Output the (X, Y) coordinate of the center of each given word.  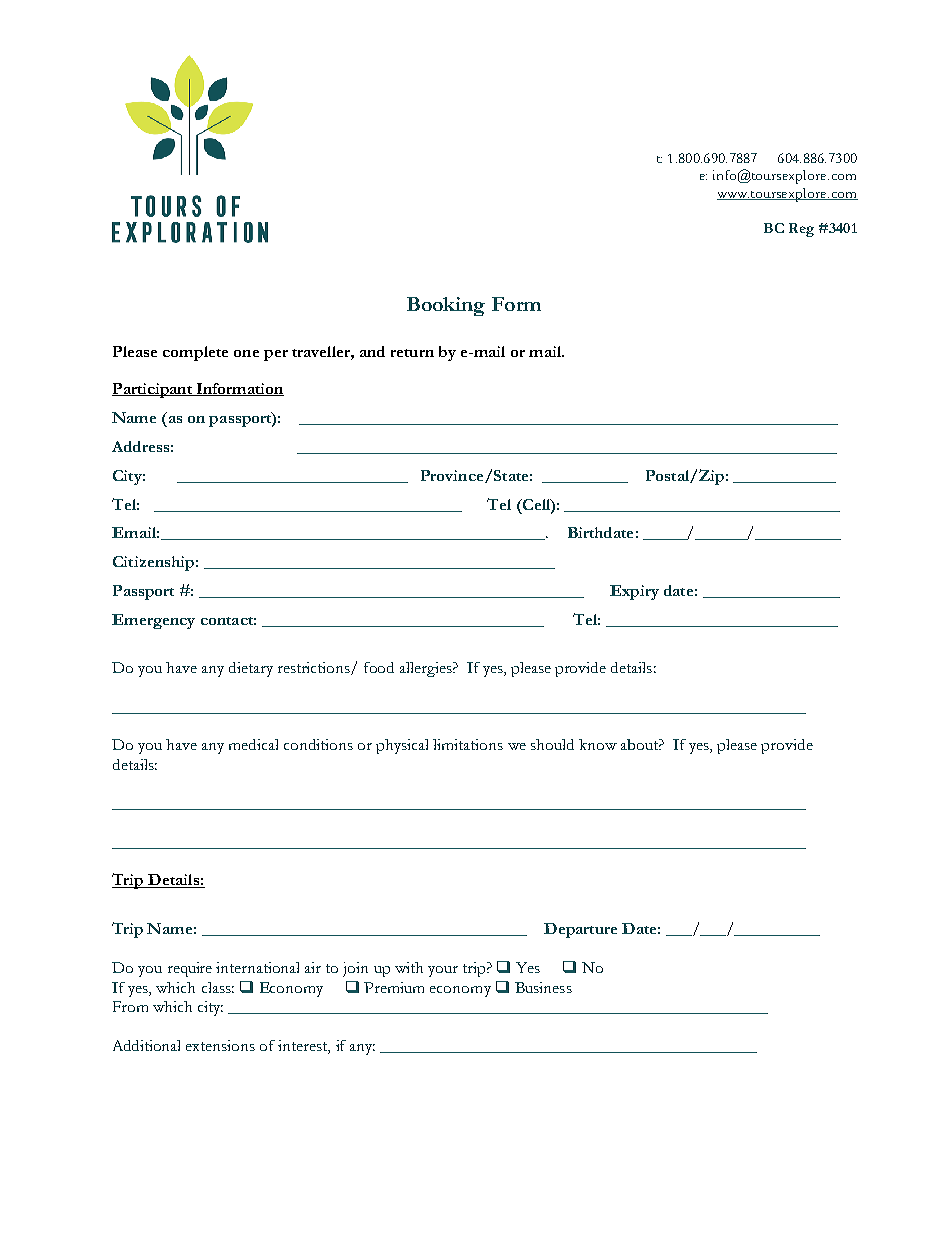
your (443, 971)
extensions (220, 1045)
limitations (468, 744)
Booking (446, 306)
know (598, 744)
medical (253, 744)
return (412, 353)
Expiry (634, 592)
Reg (801, 230)
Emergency (153, 621)
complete (195, 353)
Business (543, 987)
